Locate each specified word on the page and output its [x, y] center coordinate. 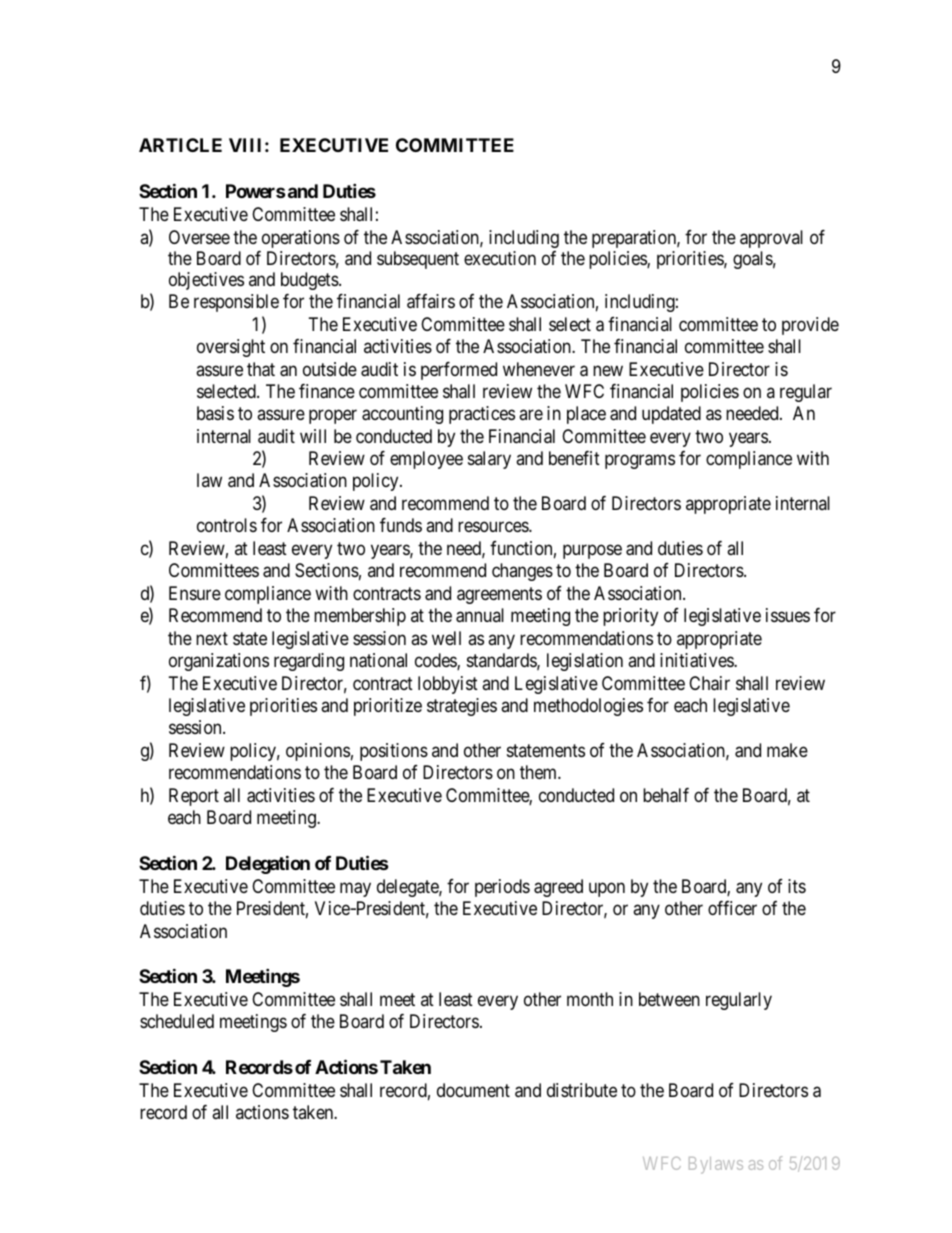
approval [771, 239]
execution [500, 258]
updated [671, 415]
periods [502, 888]
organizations [219, 662]
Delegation [268, 864]
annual [480, 615]
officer [732, 908]
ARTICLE [180, 145]
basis [215, 413]
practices [482, 415]
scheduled [177, 1021]
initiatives [697, 660]
